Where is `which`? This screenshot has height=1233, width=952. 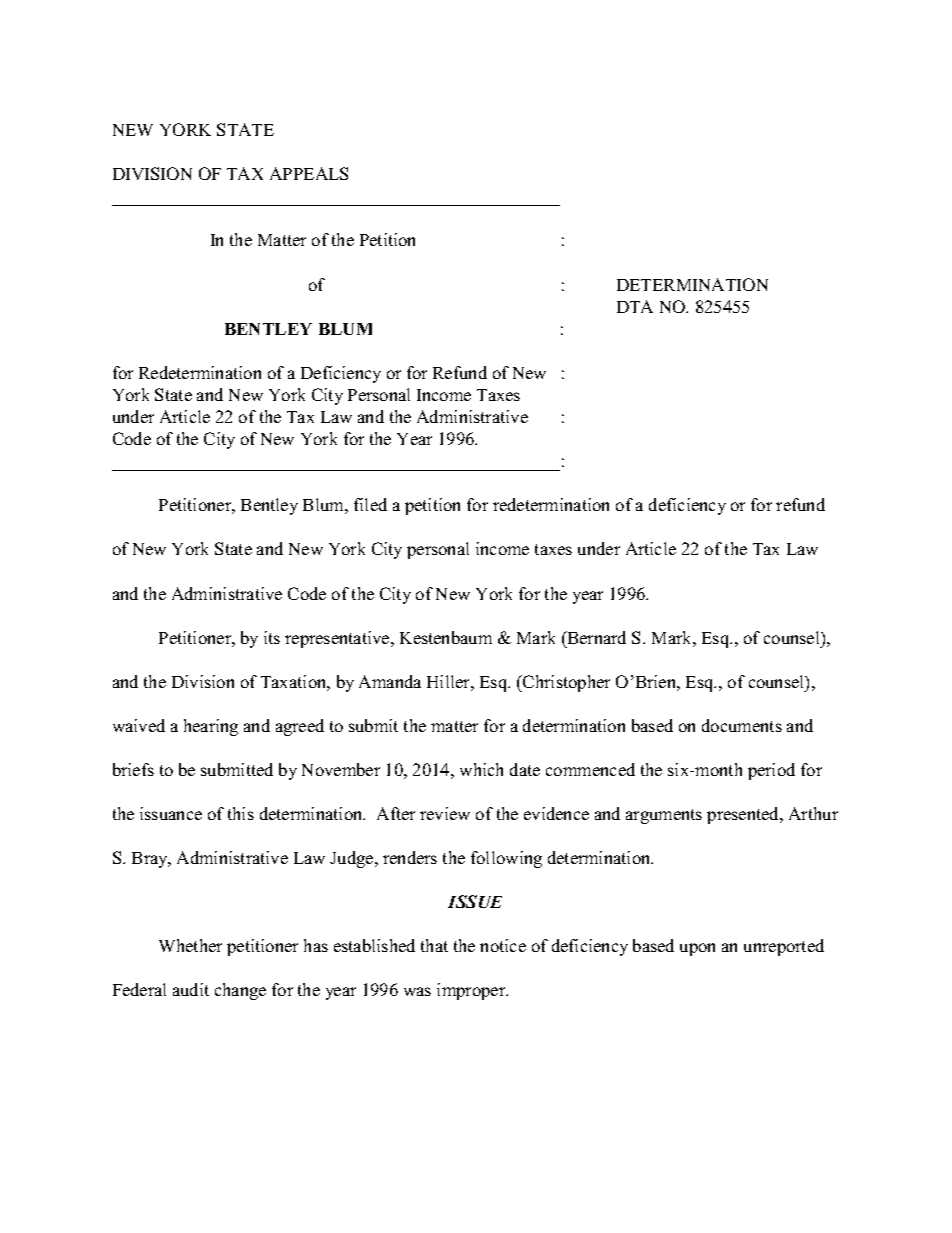
which is located at coordinates (481, 769).
